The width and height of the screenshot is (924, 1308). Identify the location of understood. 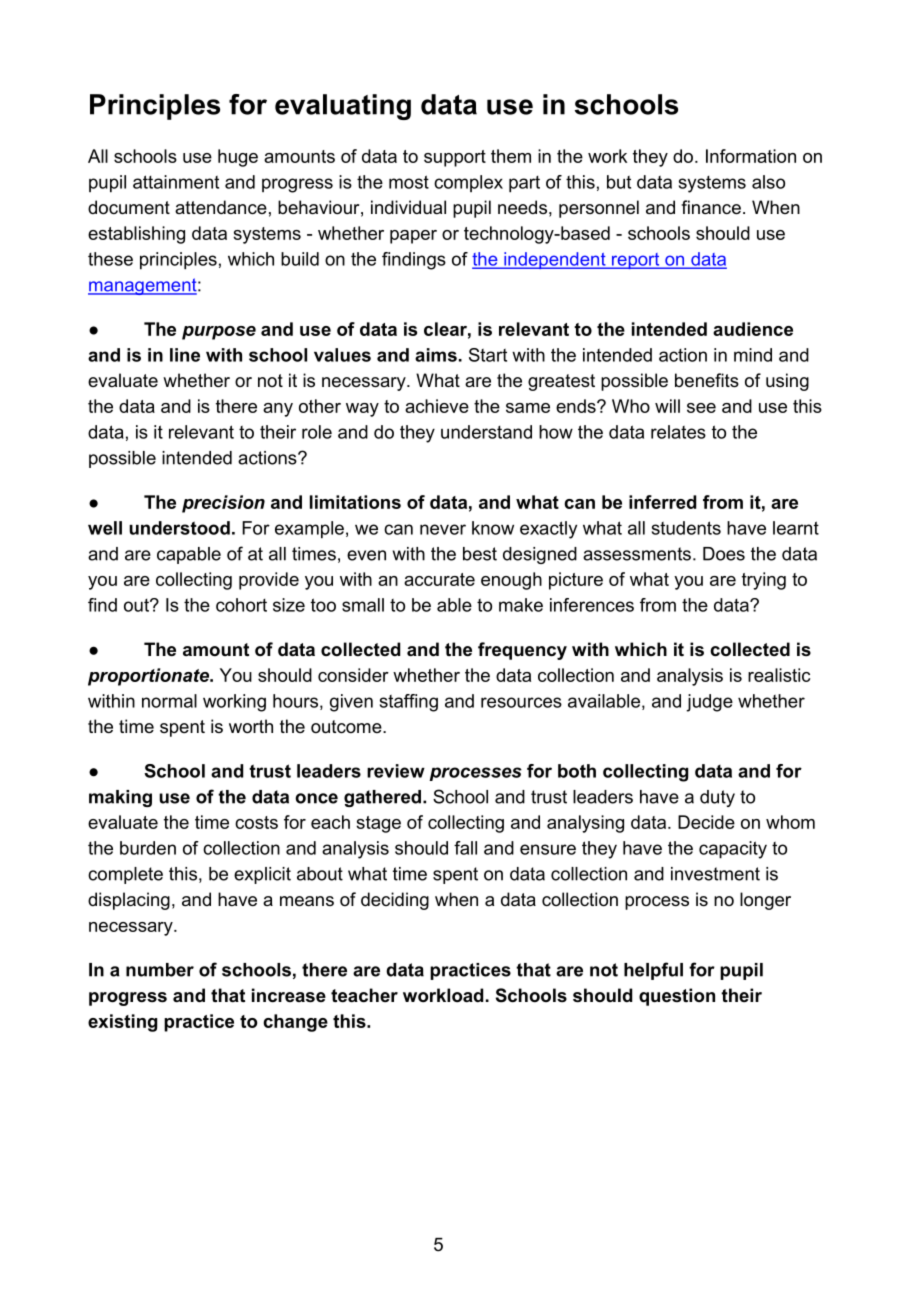
(179, 528).
